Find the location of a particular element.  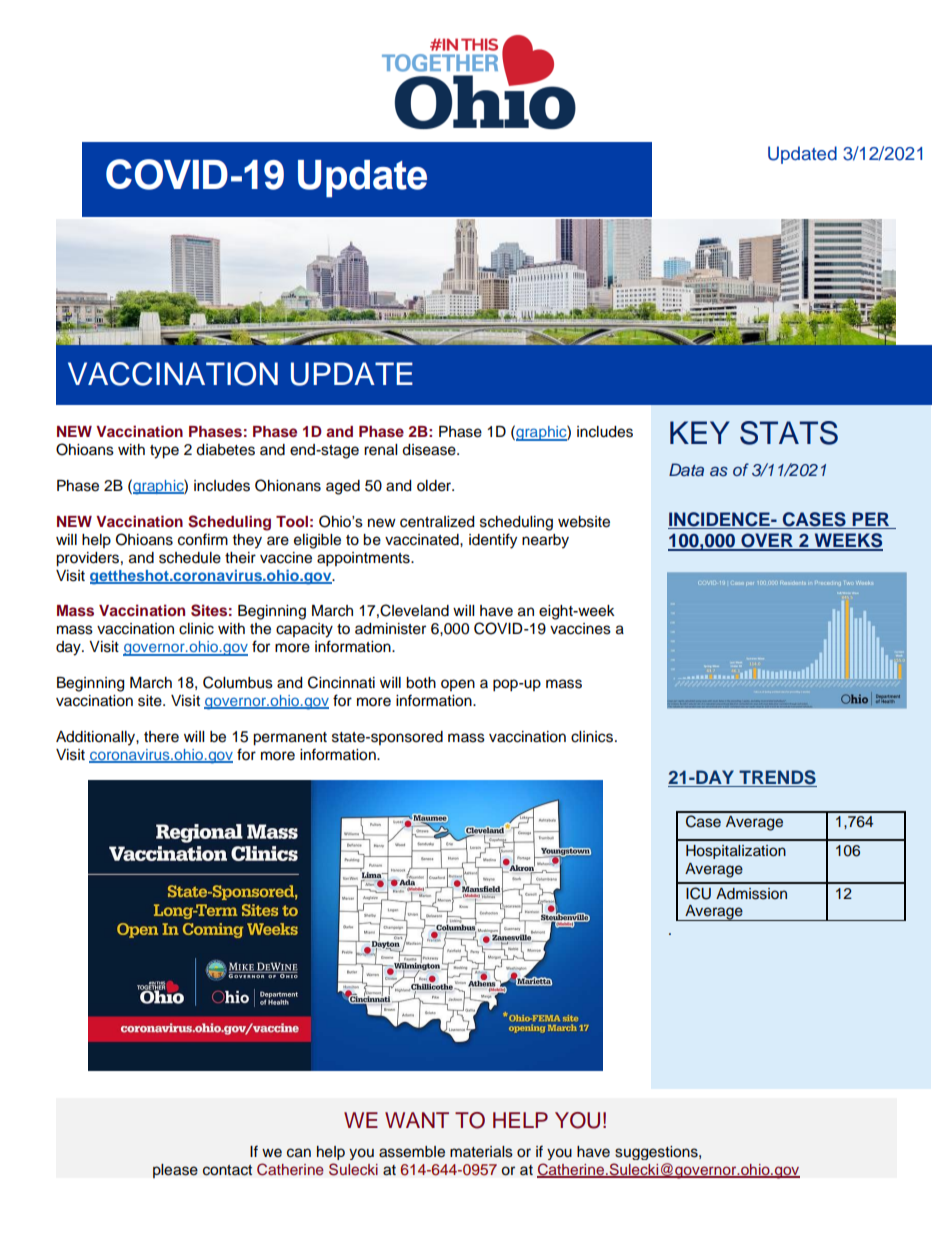

contact is located at coordinates (227, 1170).
